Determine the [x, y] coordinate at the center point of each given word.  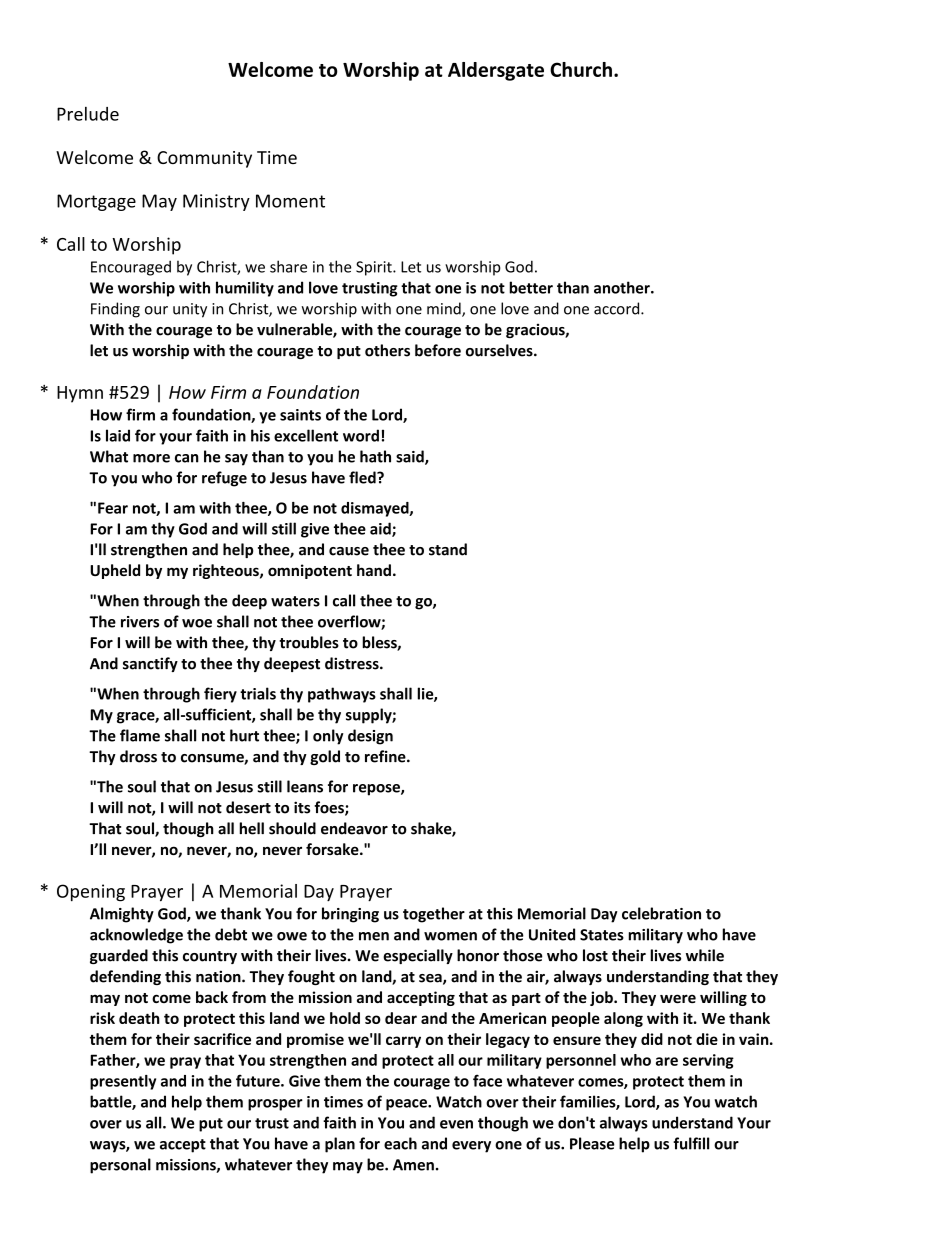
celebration [661, 913]
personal [120, 1166]
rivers [140, 622]
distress [353, 663]
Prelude [88, 114]
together [434, 915]
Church [581, 69]
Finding [115, 310]
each [400, 1143]
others [387, 350]
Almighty [122, 915]
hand [374, 570]
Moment [290, 201]
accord [618, 308]
